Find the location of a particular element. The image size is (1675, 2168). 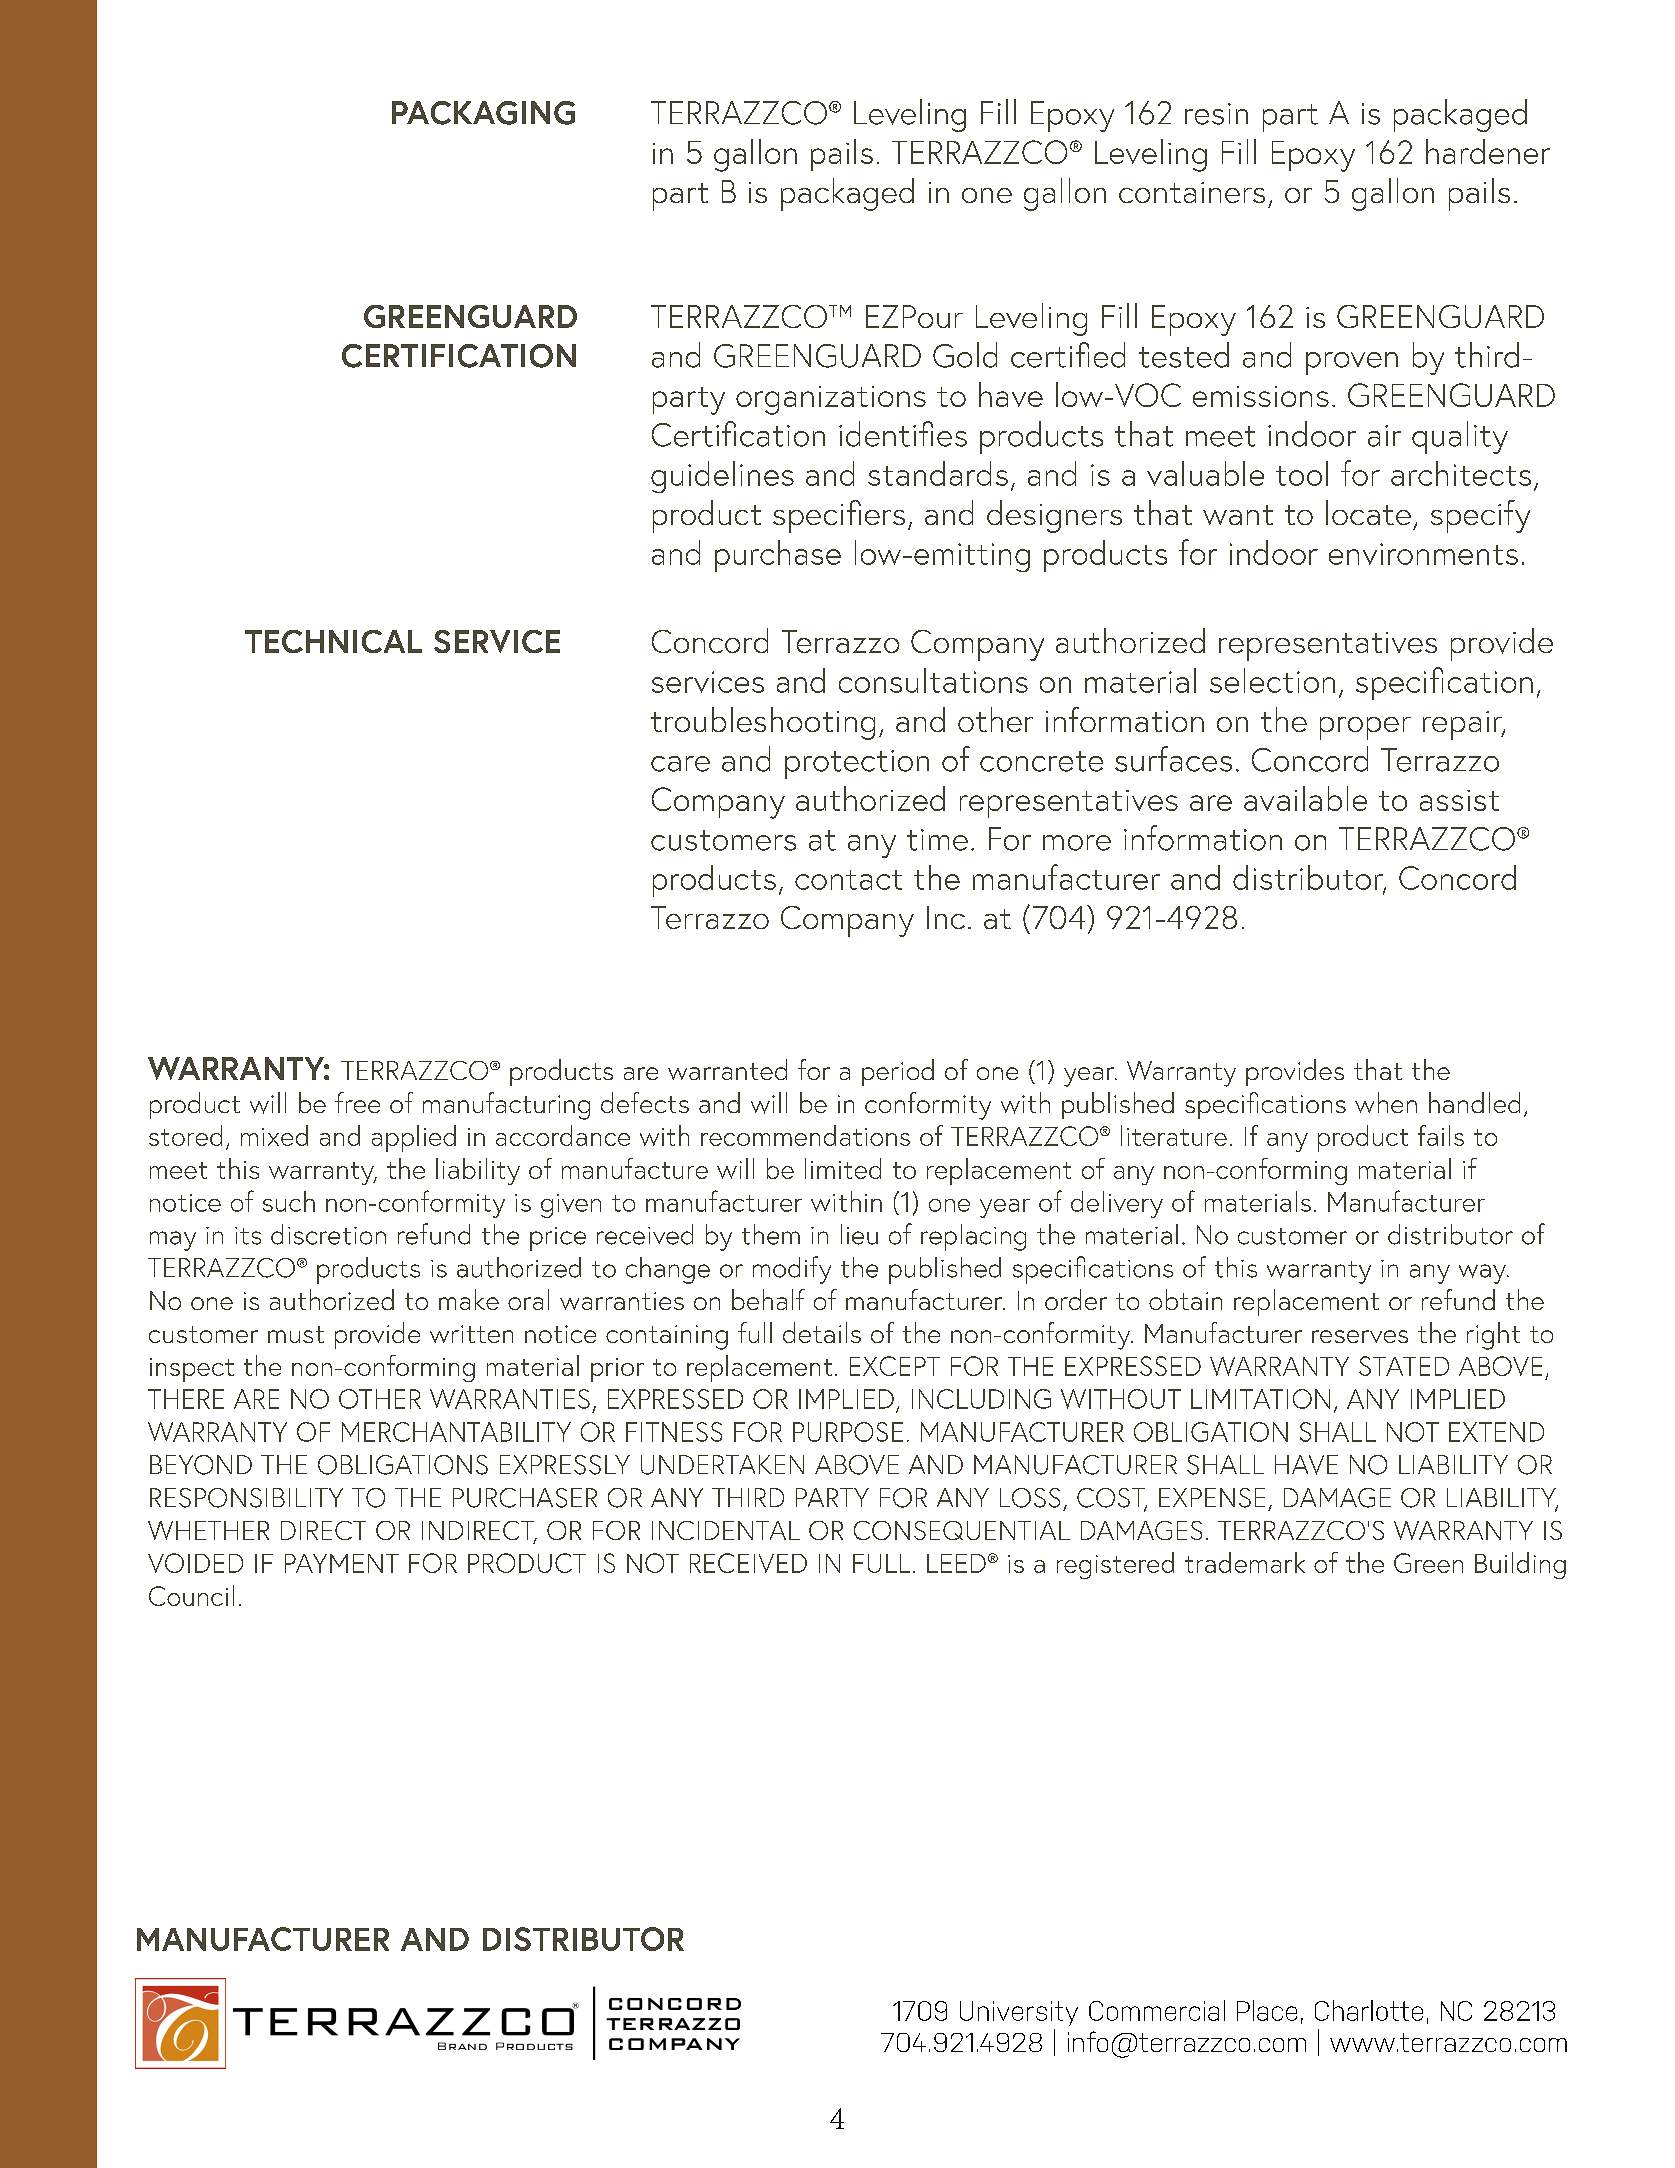

TECHNICAL is located at coordinates (333, 641).
